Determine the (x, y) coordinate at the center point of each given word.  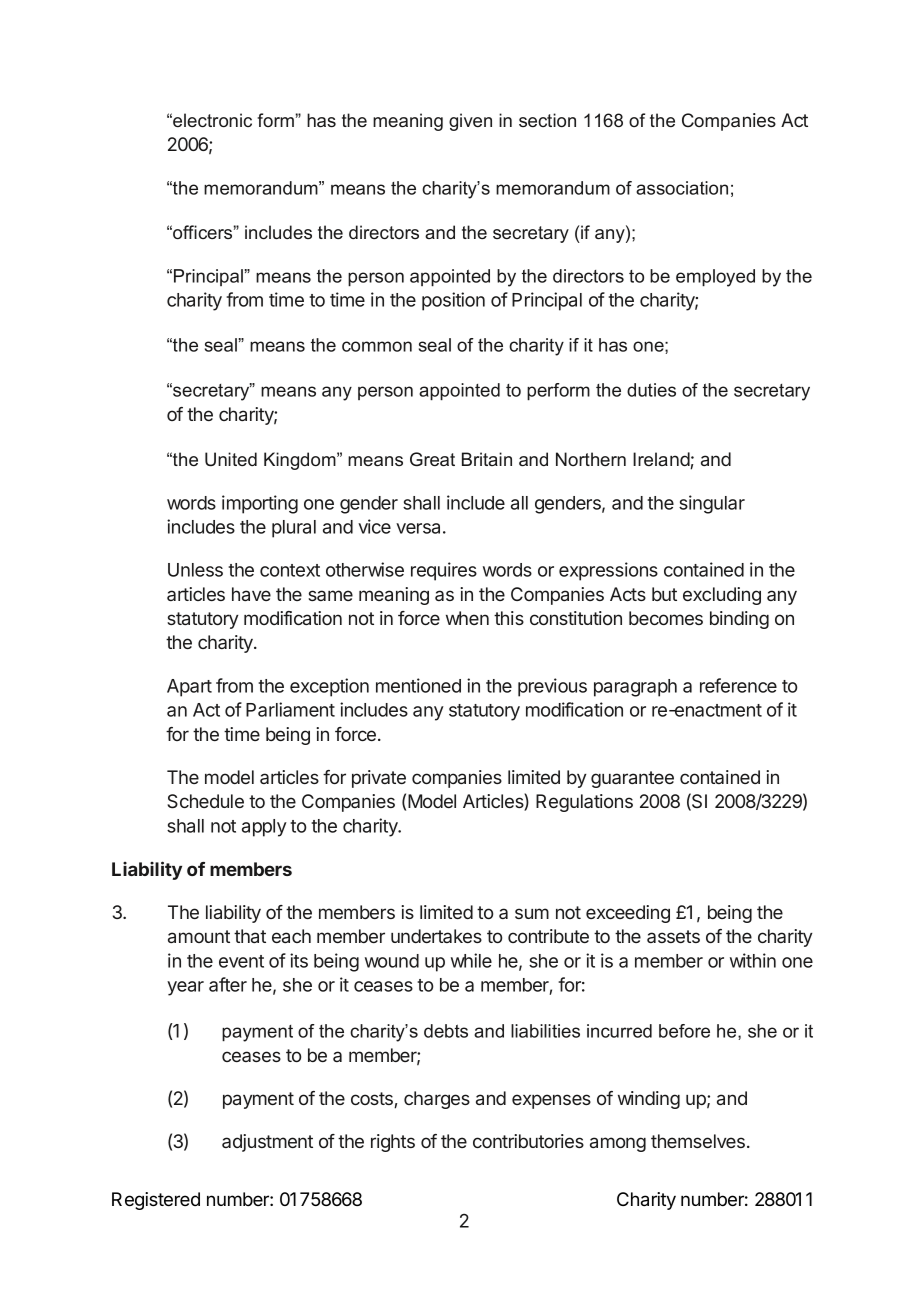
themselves (698, 1141)
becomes (666, 618)
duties (651, 390)
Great (432, 459)
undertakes (436, 936)
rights (393, 1143)
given (470, 122)
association (682, 188)
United (231, 459)
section (547, 120)
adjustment (267, 1143)
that (250, 936)
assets (673, 936)
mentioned (418, 685)
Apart (189, 688)
